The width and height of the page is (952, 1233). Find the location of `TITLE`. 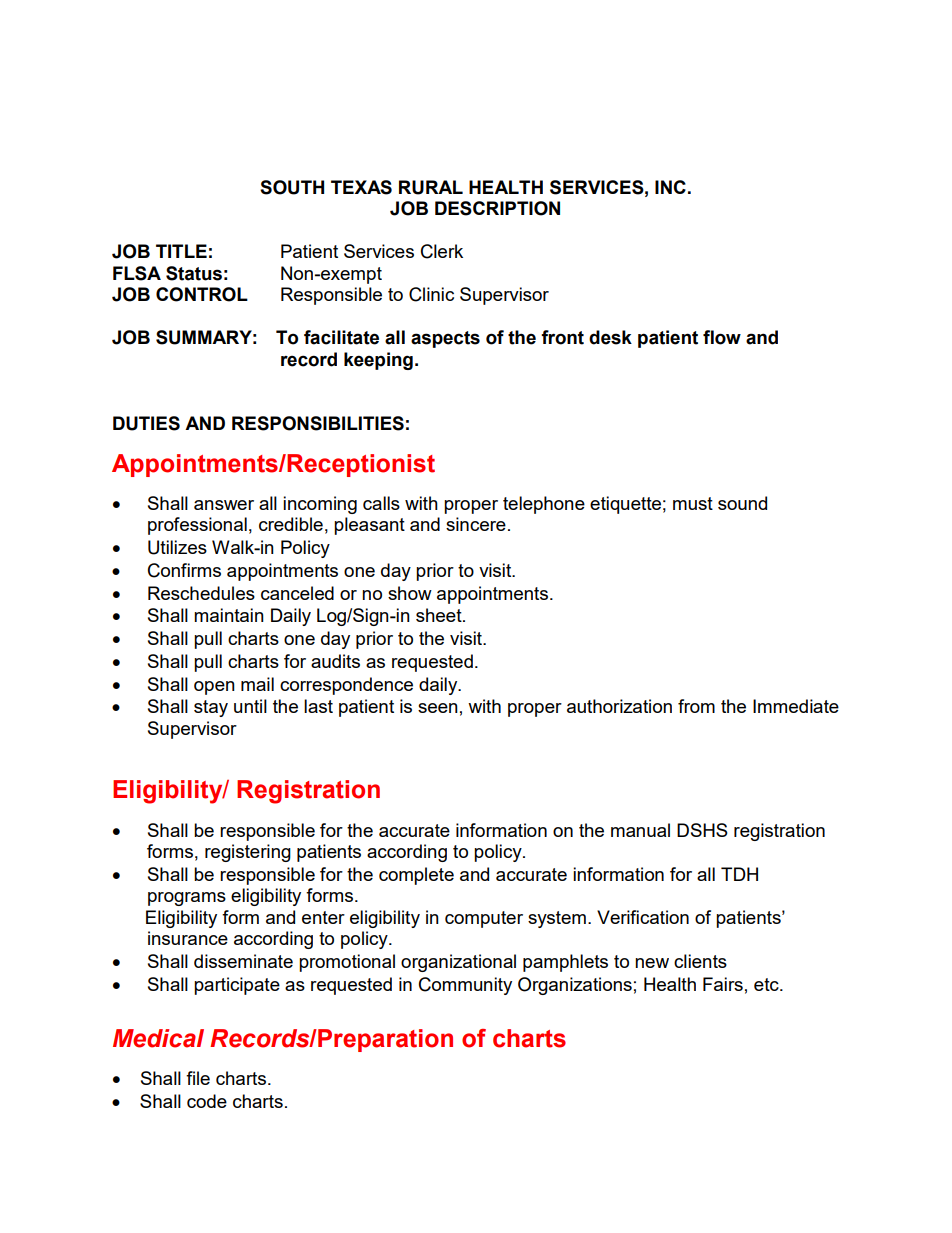

TITLE is located at coordinates (181, 251).
